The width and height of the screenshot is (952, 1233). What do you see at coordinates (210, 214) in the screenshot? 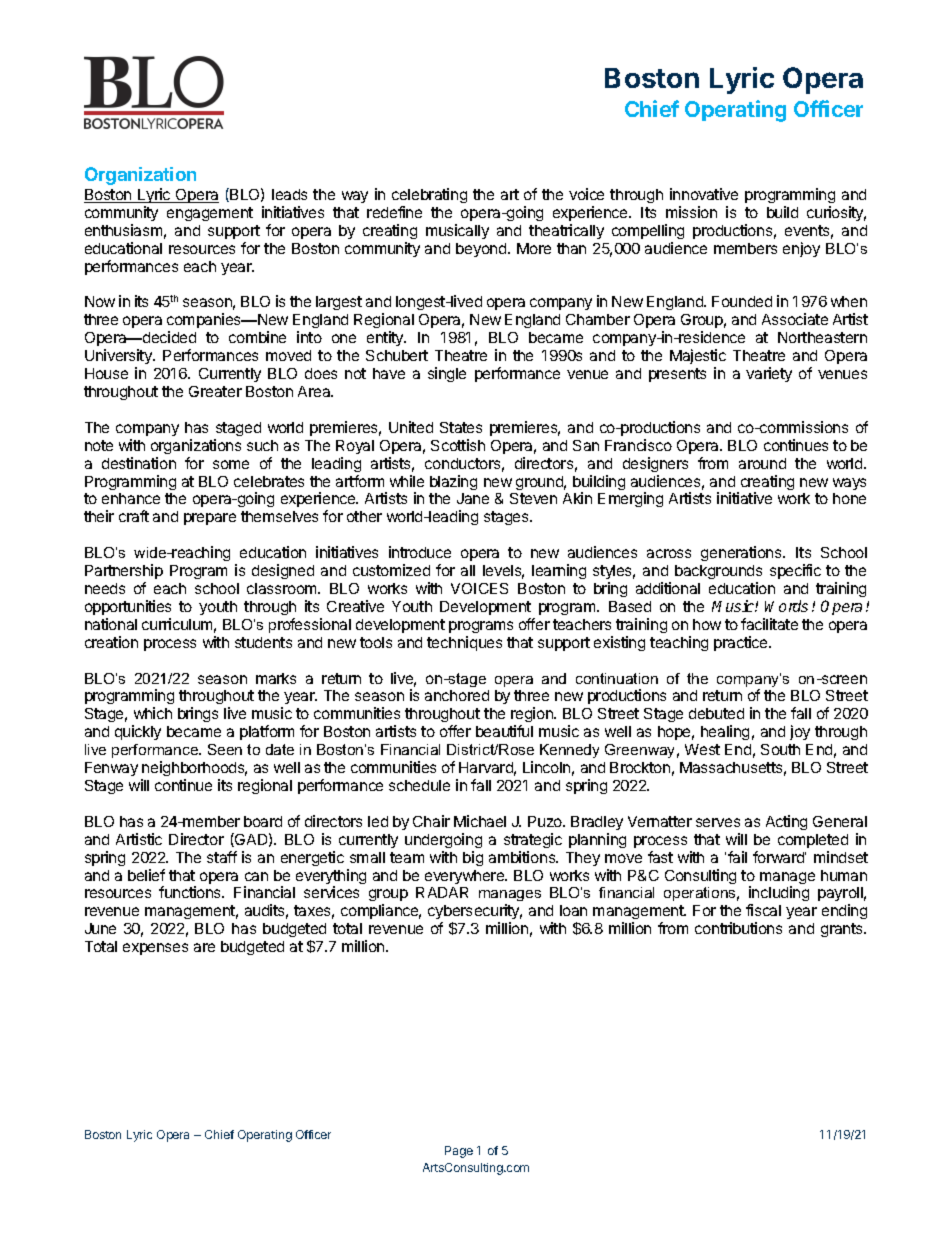
I see `engagement` at bounding box center [210, 214].
